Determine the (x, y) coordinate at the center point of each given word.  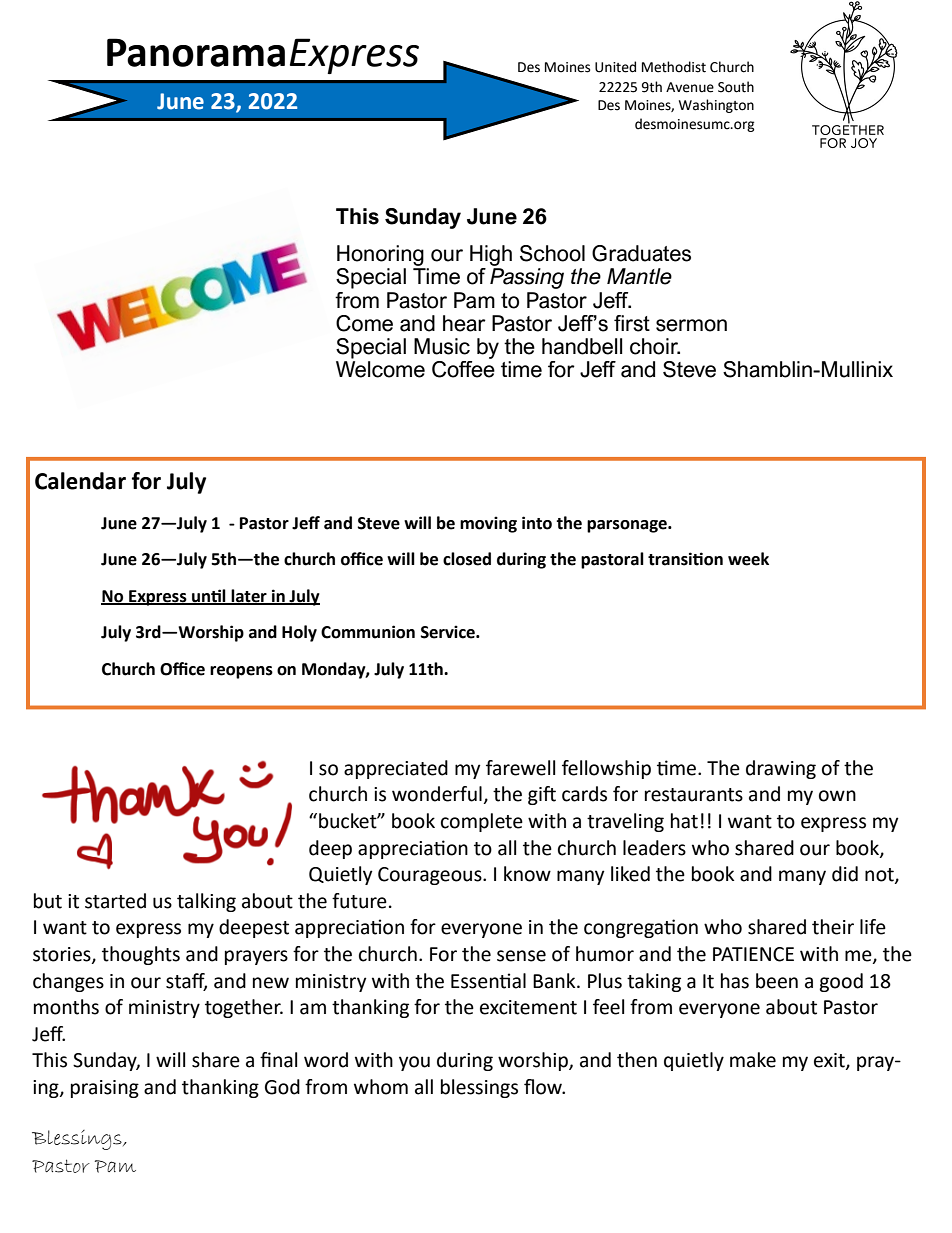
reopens (241, 672)
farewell (520, 768)
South (736, 87)
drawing (781, 769)
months (66, 1007)
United (615, 67)
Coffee (463, 369)
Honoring (380, 255)
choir (655, 346)
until (209, 596)
